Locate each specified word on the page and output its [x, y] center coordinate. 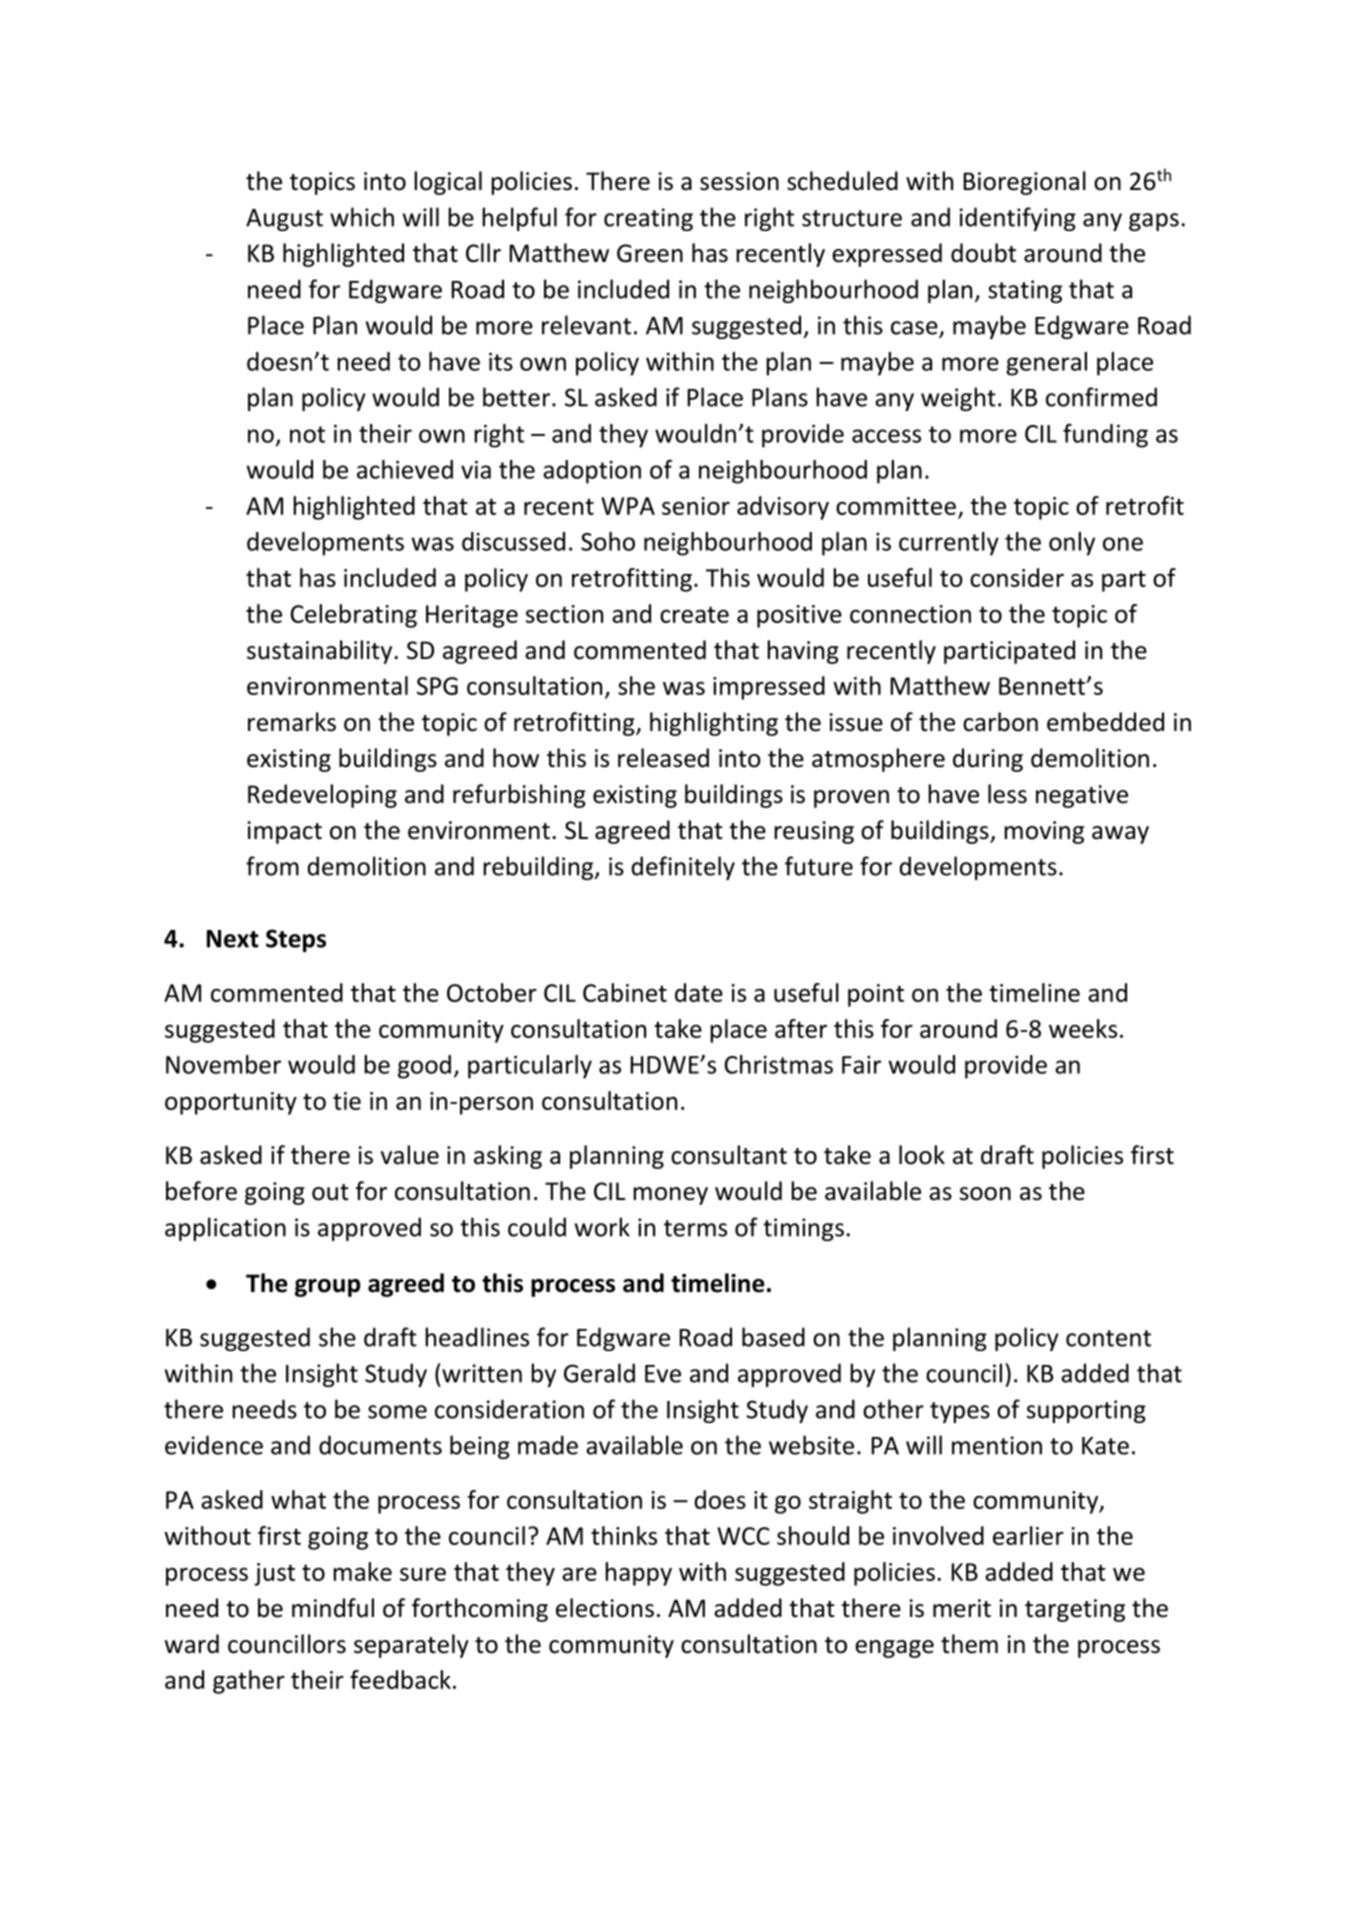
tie [347, 1101]
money [670, 1196]
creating [648, 219]
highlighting [714, 724]
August [284, 220]
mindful [333, 1608]
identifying [1018, 219]
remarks [292, 722]
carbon [1000, 722]
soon [985, 1194]
